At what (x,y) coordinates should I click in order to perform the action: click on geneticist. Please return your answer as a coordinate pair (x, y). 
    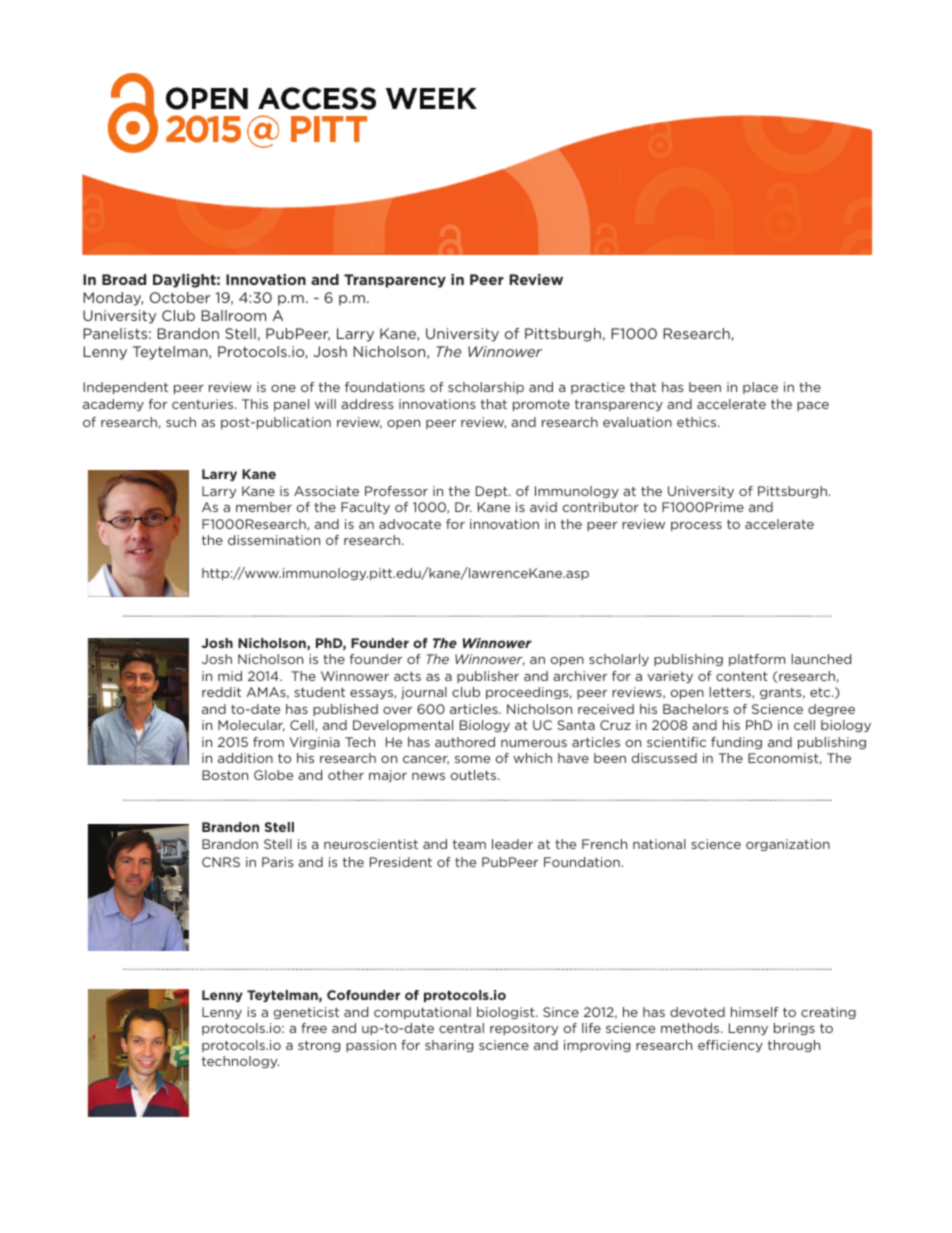
    Looking at the image, I should click on (306, 1013).
